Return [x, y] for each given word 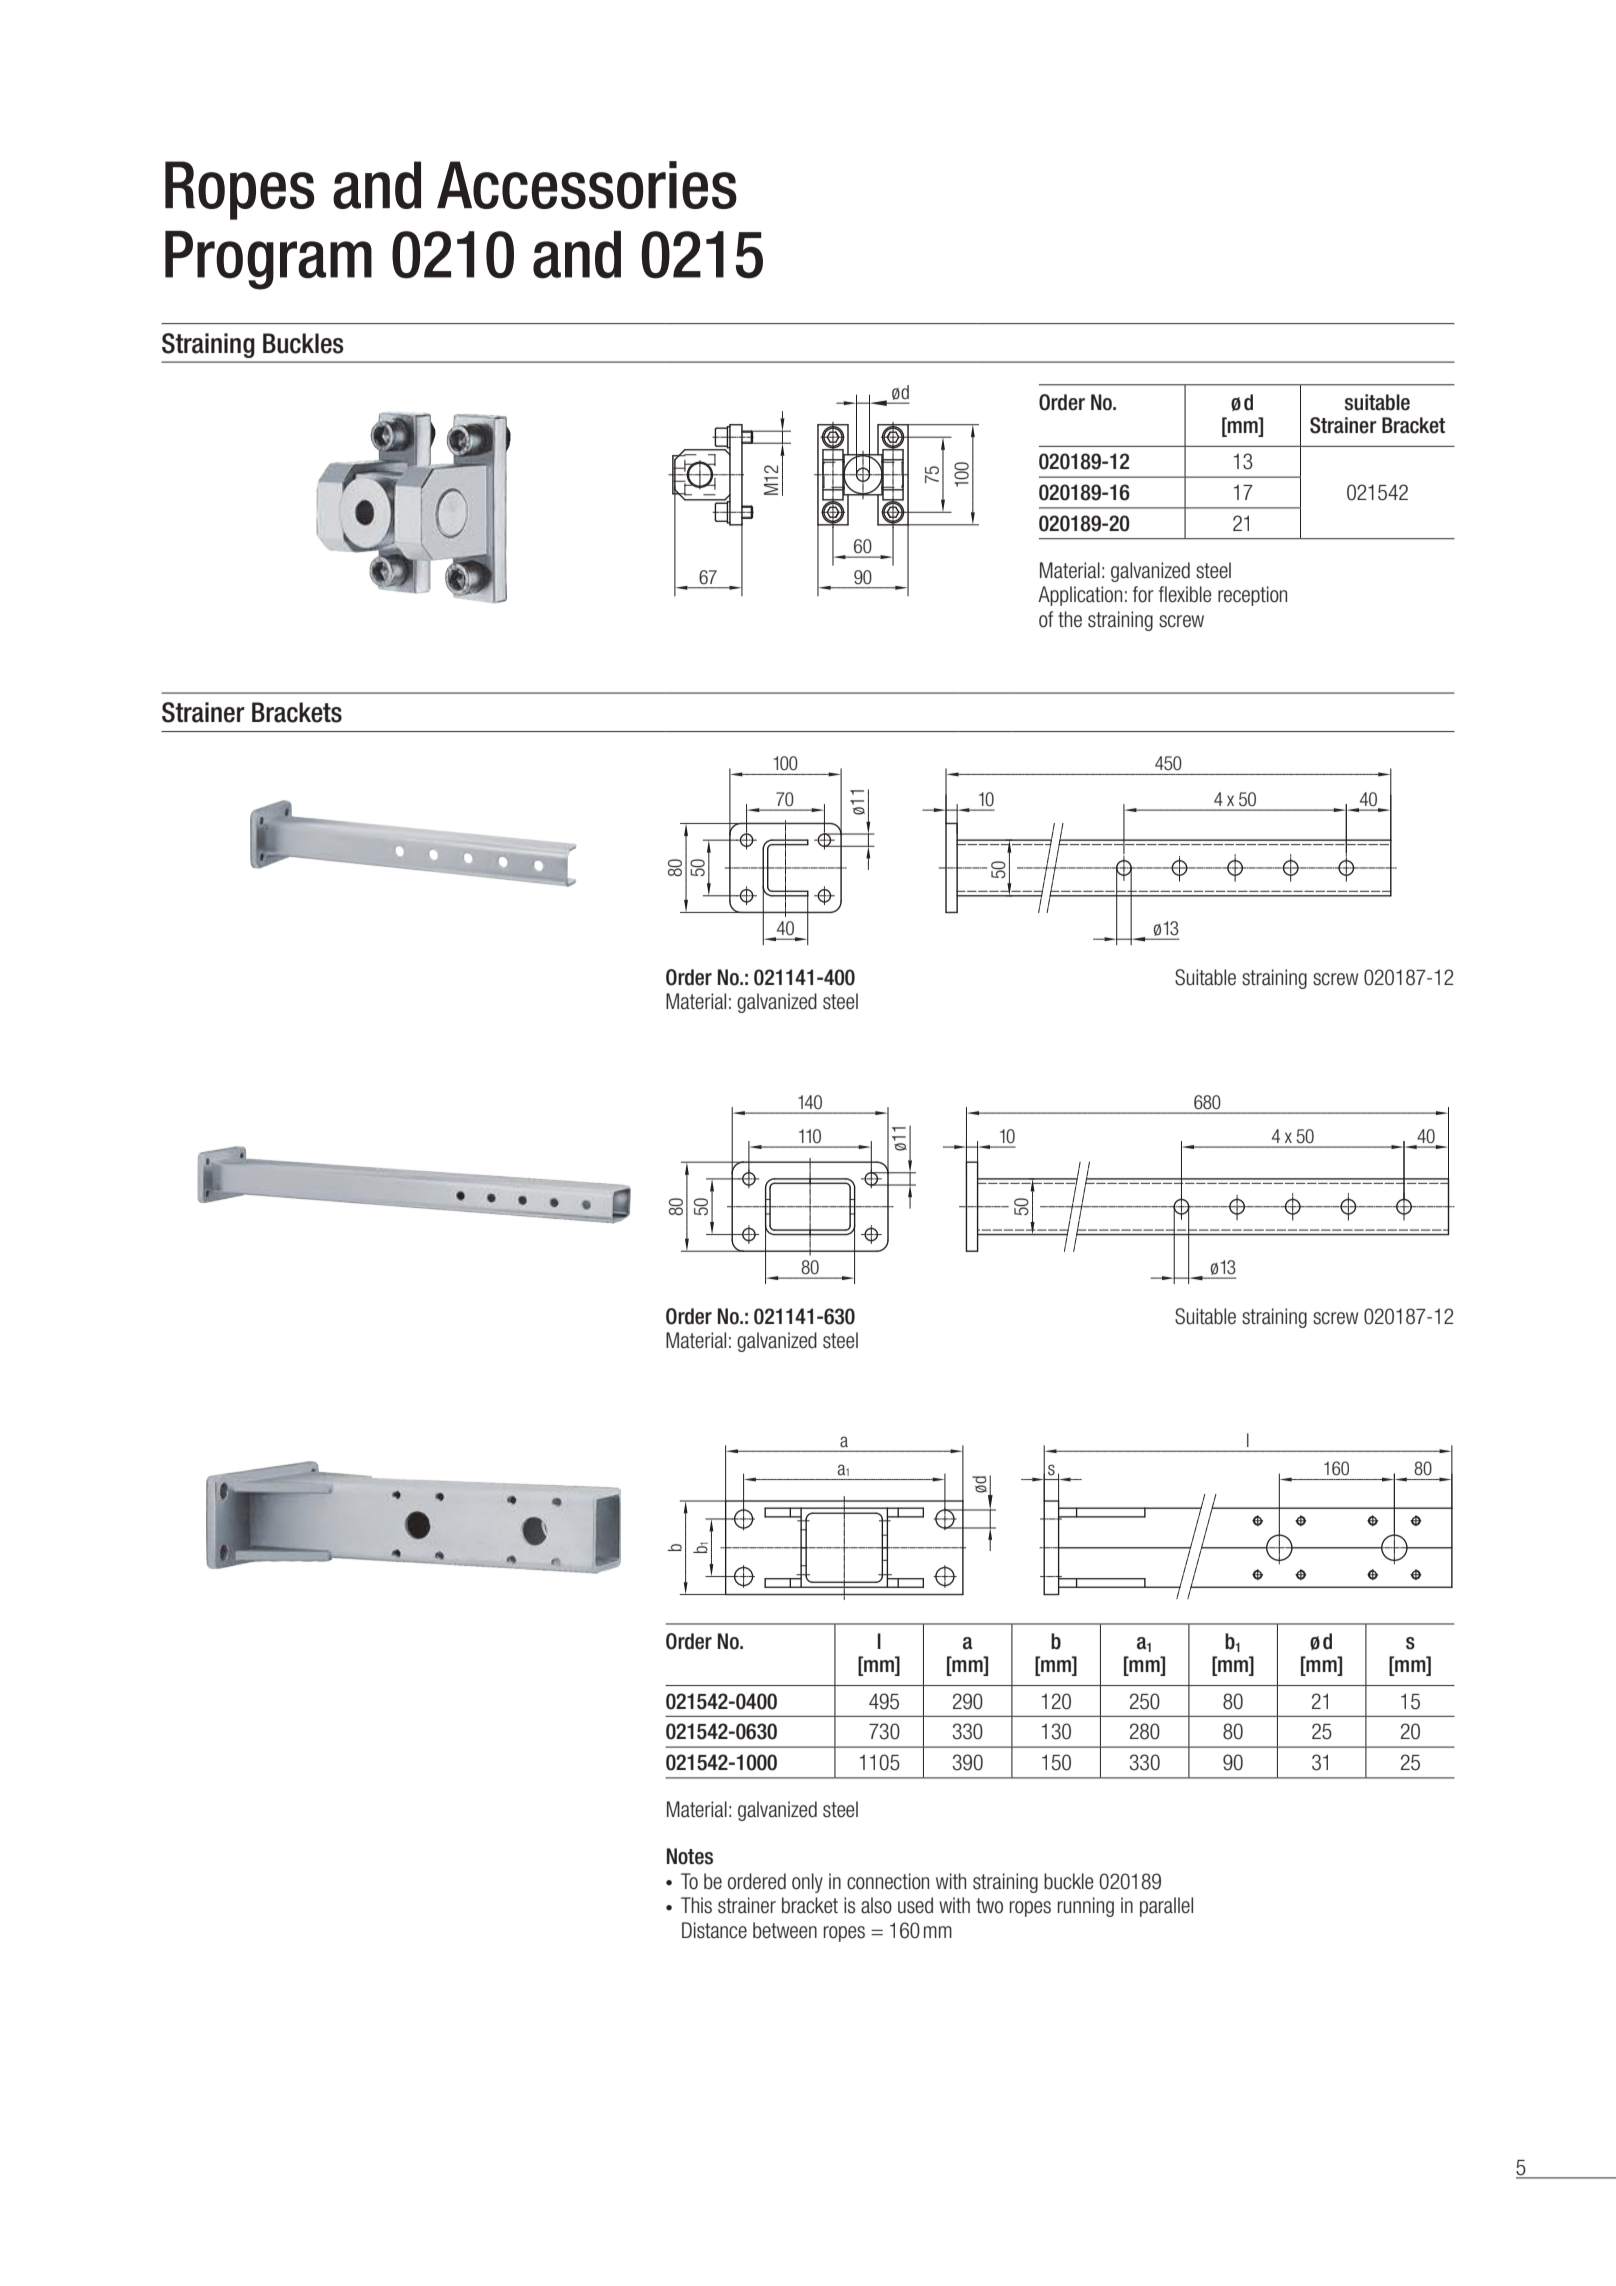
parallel [1166, 1907]
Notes [690, 1856]
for [1143, 594]
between [785, 1930]
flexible [1185, 594]
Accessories [587, 185]
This [696, 1905]
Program [268, 260]
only [807, 1883]
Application [1080, 596]
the [1070, 619]
